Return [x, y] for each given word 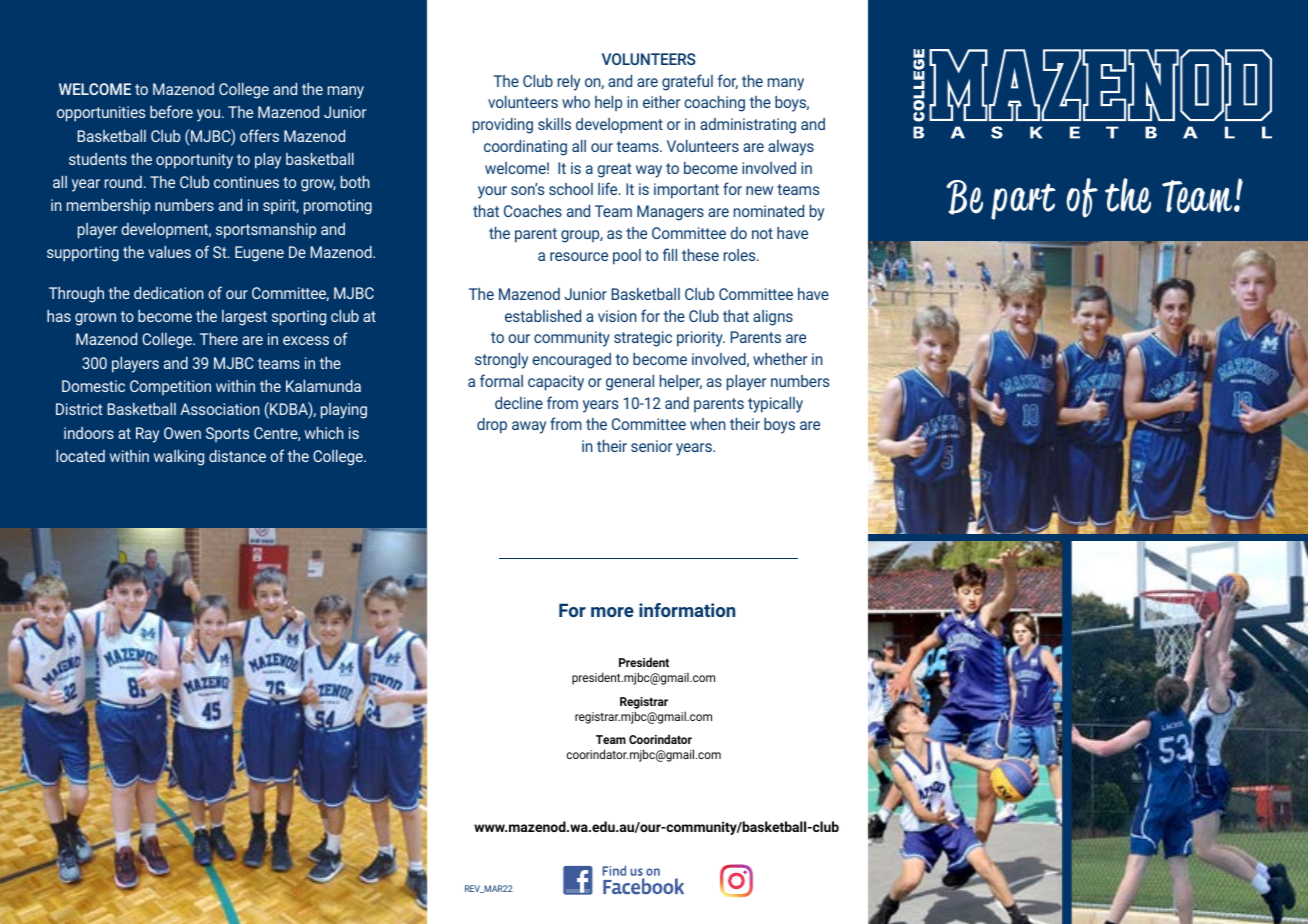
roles [741, 255]
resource [579, 256]
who [576, 102]
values [169, 252]
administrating [748, 126]
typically [775, 405]
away [529, 427]
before [171, 111]
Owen [182, 433]
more [612, 612]
